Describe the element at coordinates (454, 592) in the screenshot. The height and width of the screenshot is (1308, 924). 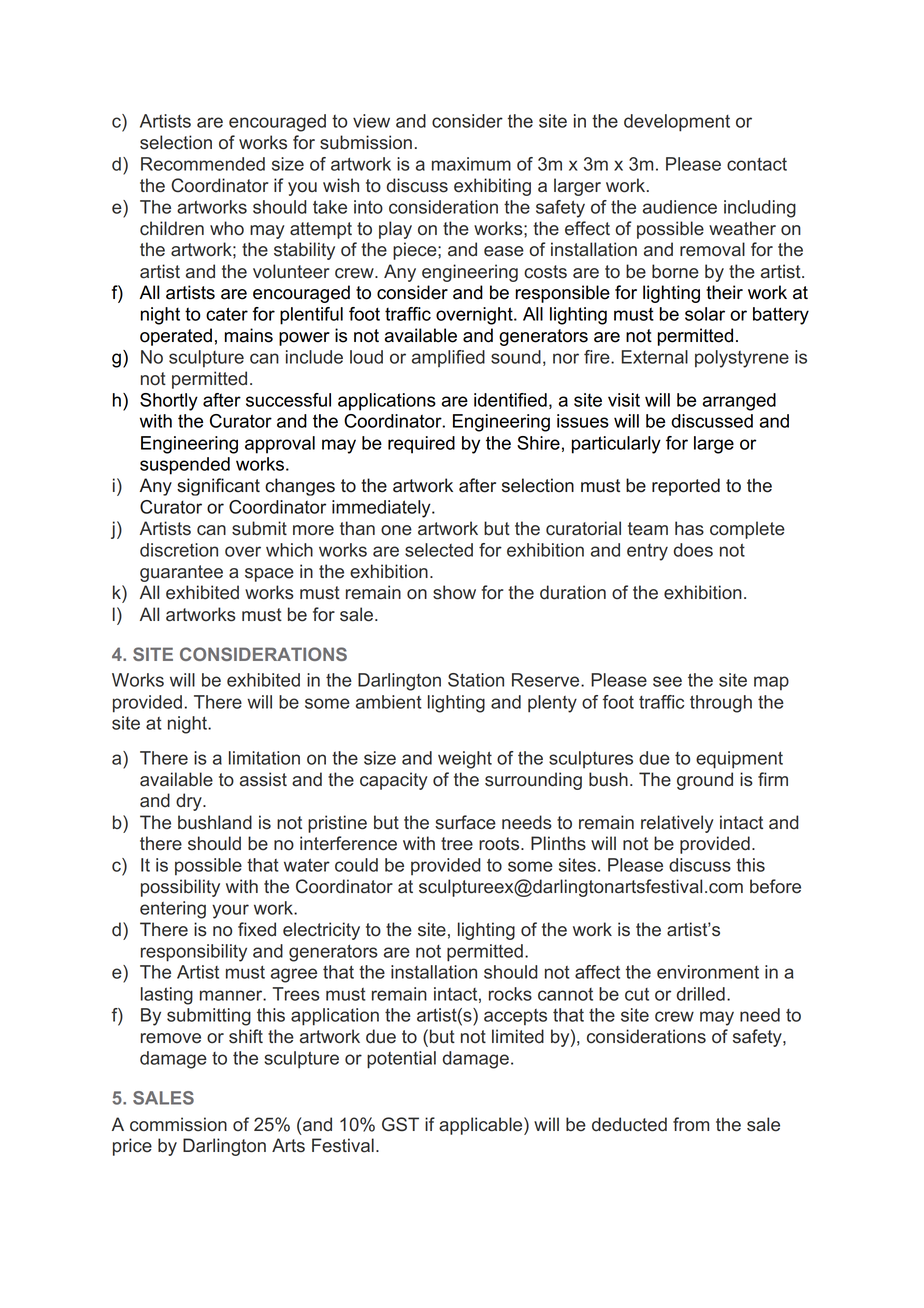
I see `show` at that location.
